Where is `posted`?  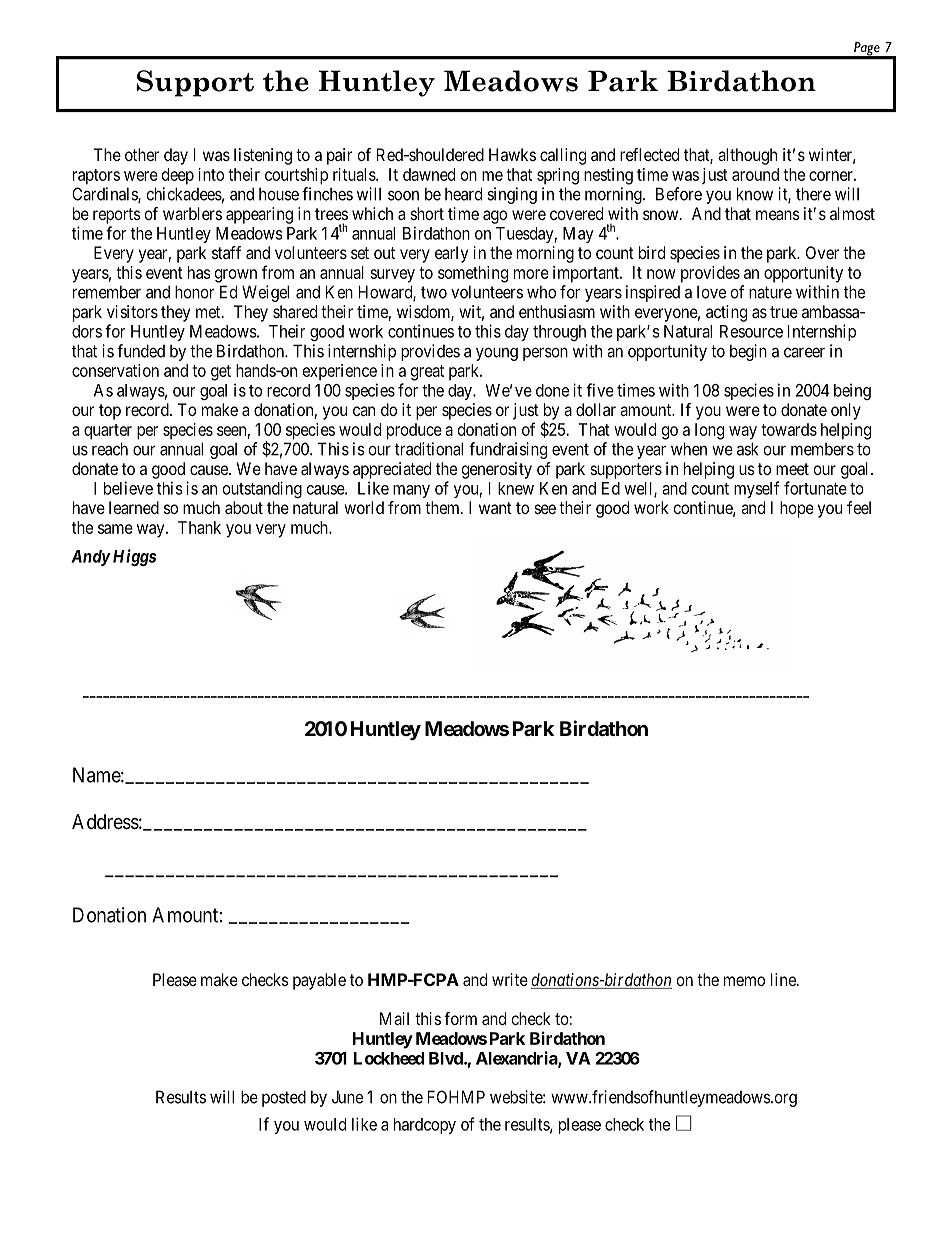
posted is located at coordinates (284, 1098).
